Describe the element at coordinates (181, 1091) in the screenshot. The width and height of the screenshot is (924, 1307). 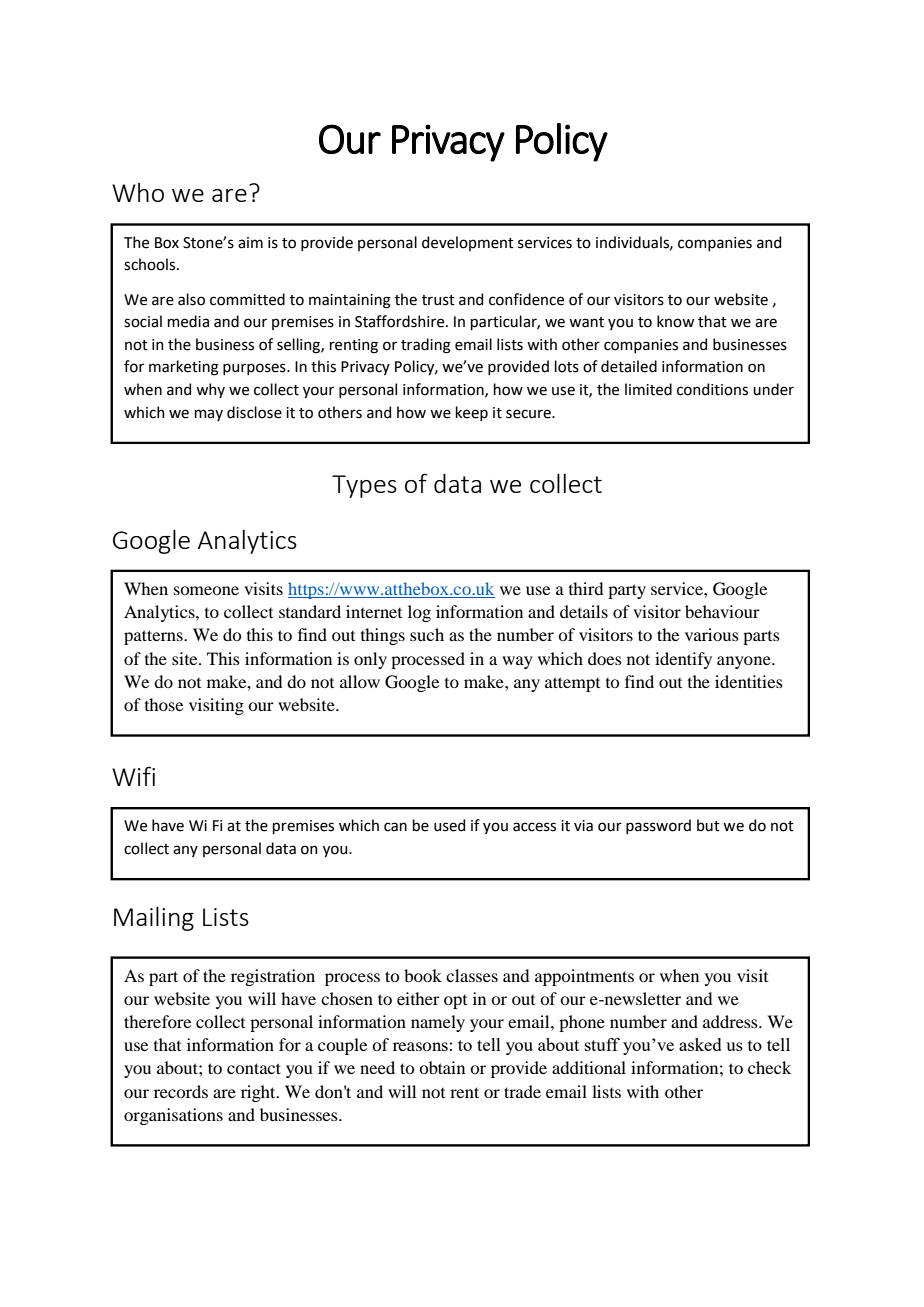
I see `records` at that location.
